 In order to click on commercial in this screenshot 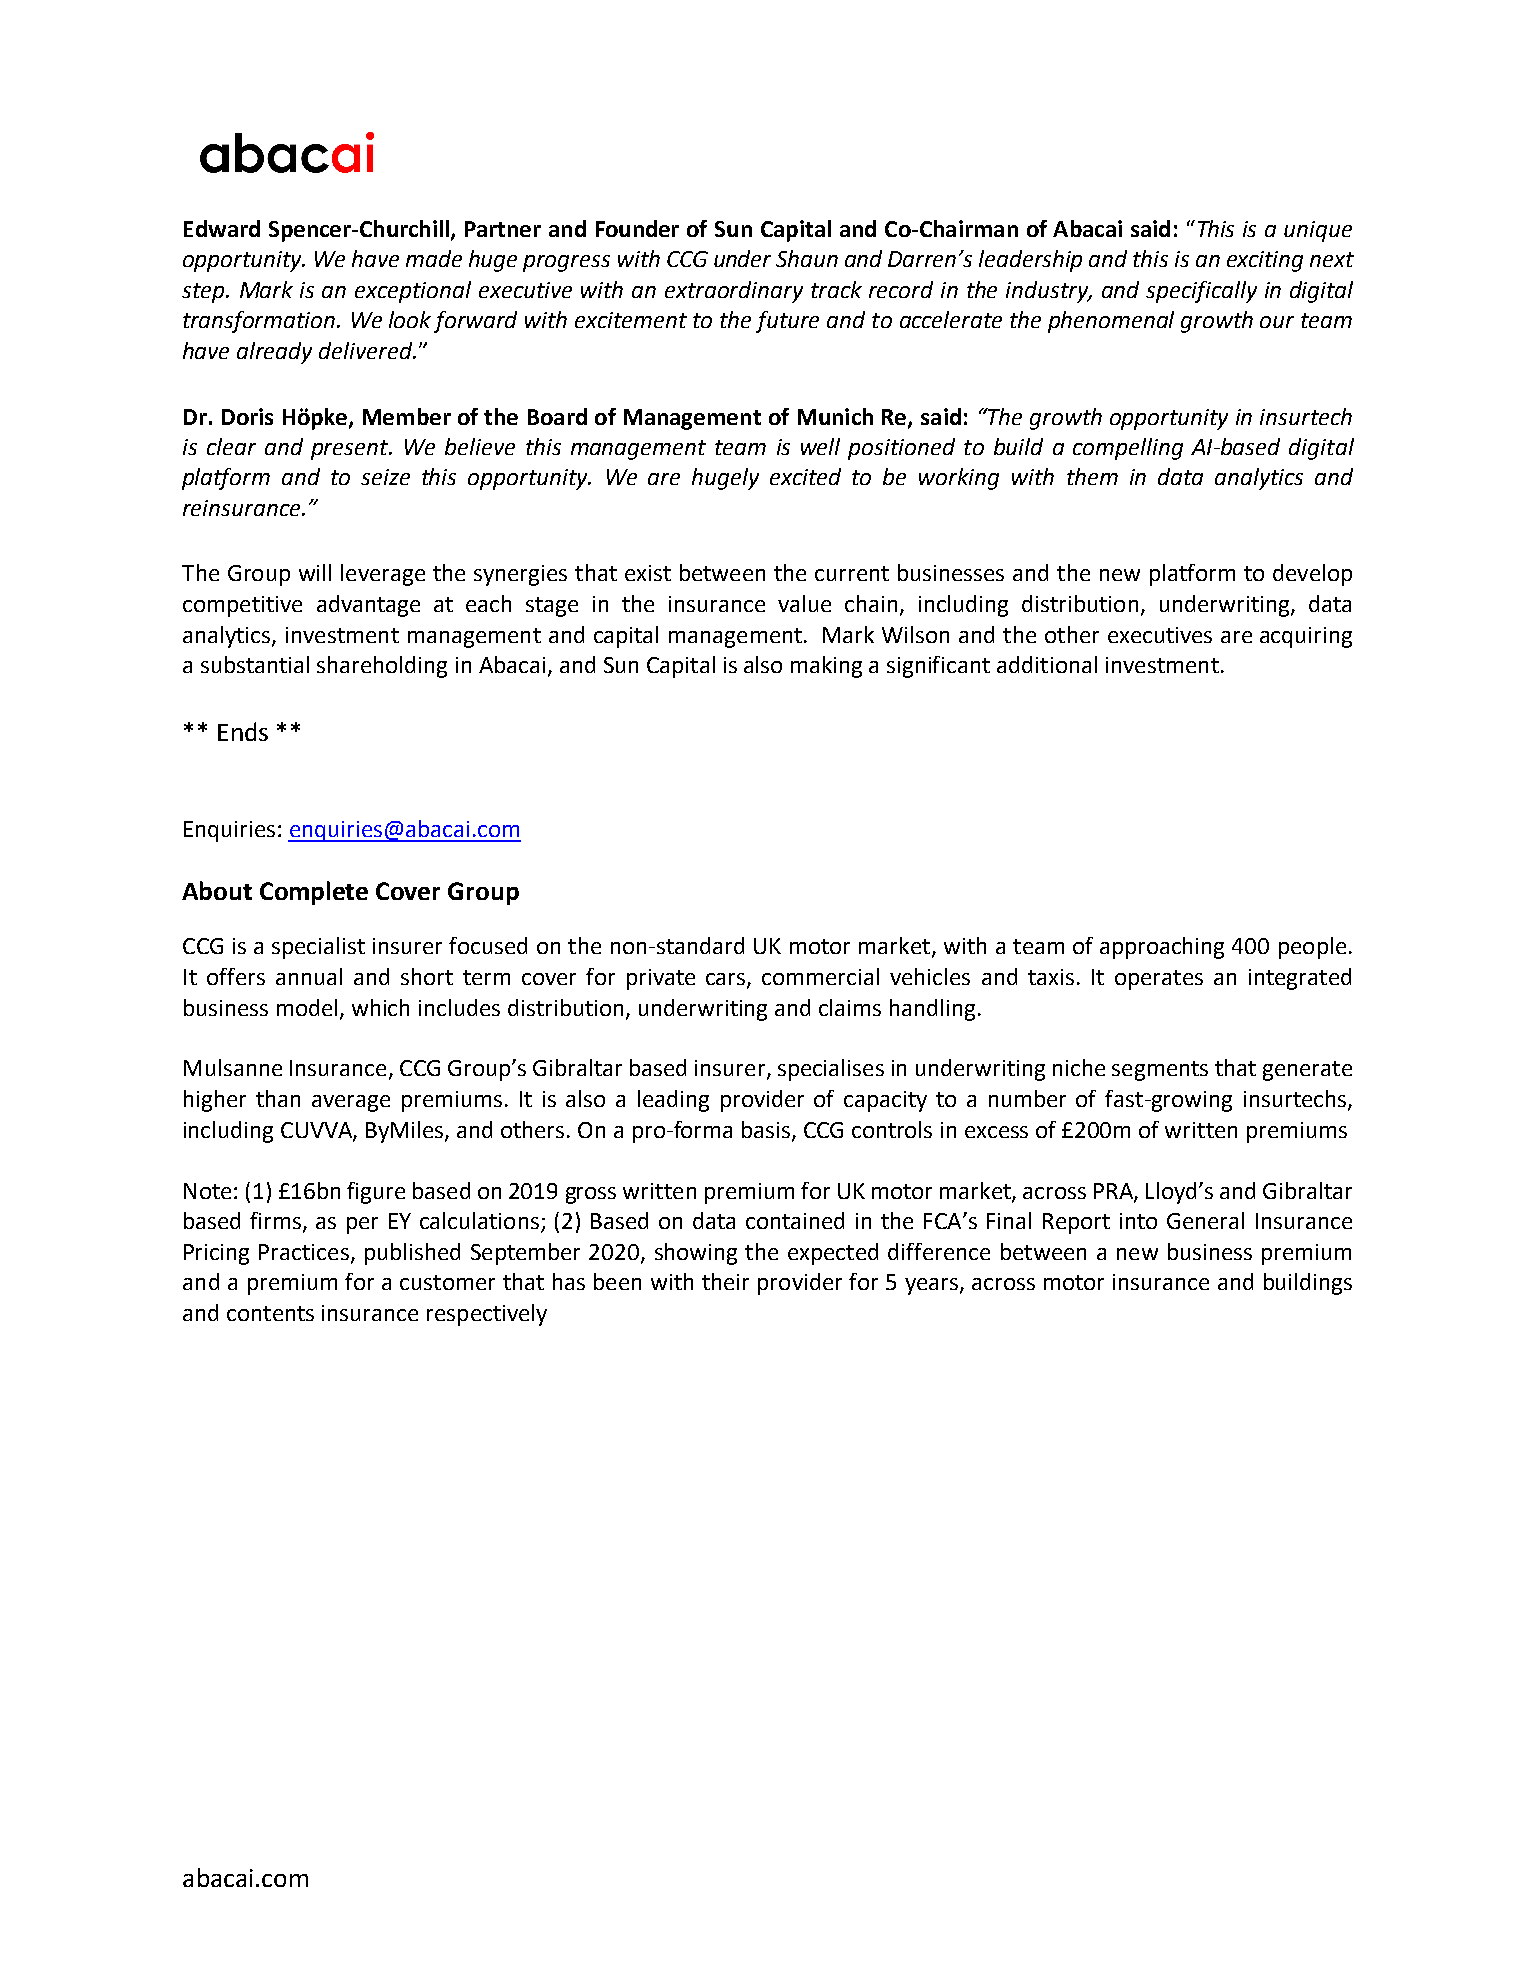, I will do `click(820, 976)`.
